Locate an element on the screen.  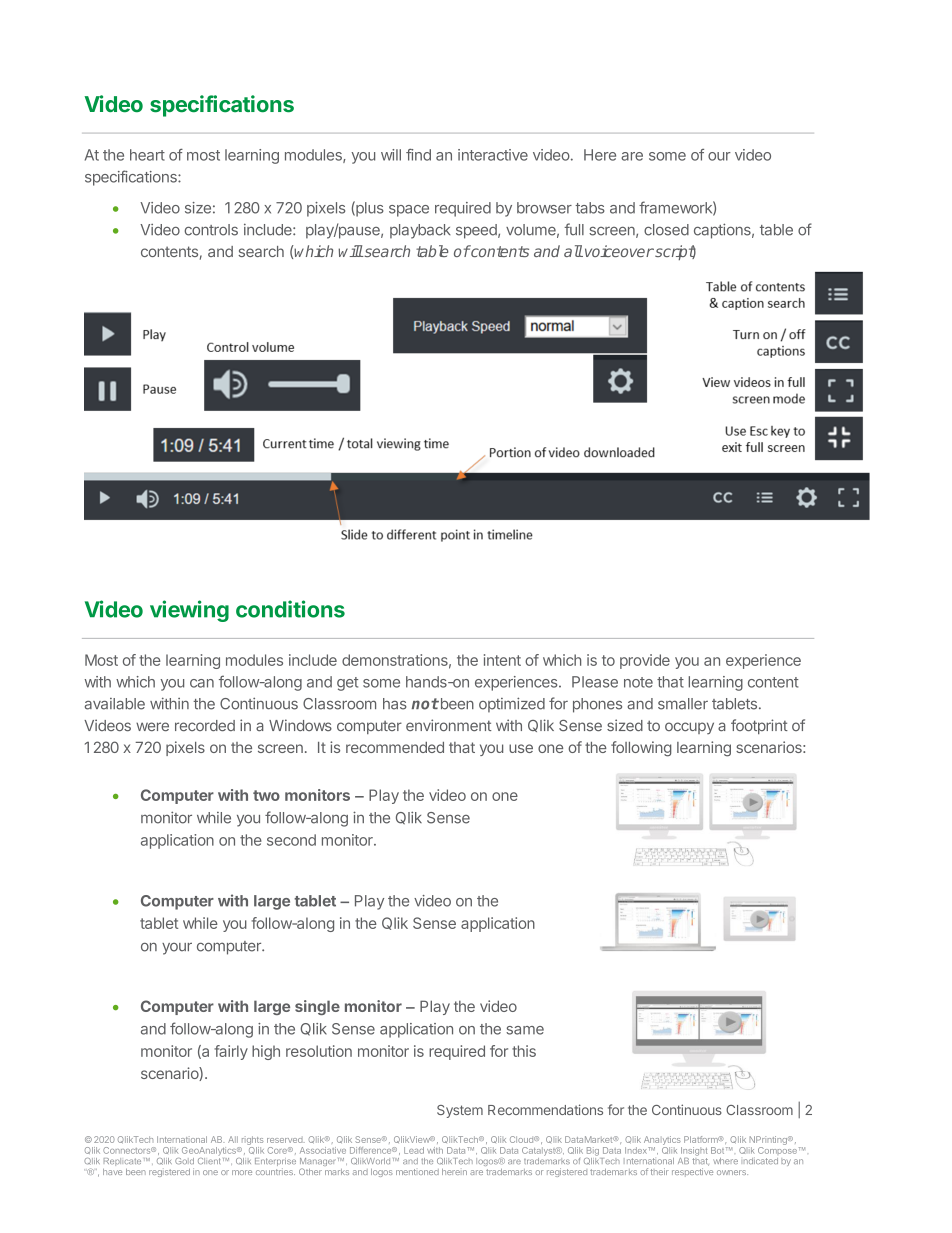
Gold is located at coordinates (184, 1161).
